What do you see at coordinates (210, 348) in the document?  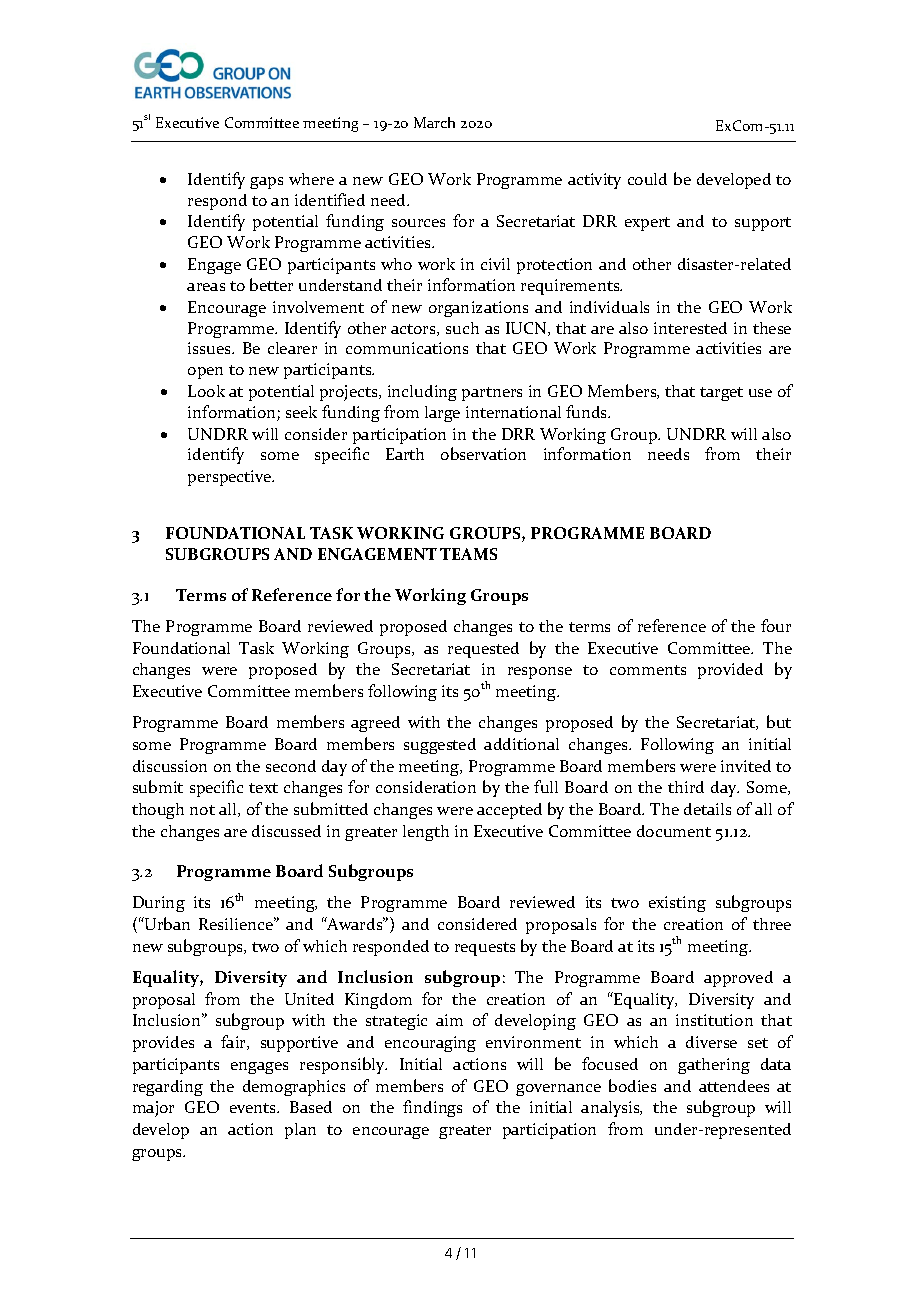 I see `issues` at bounding box center [210, 348].
